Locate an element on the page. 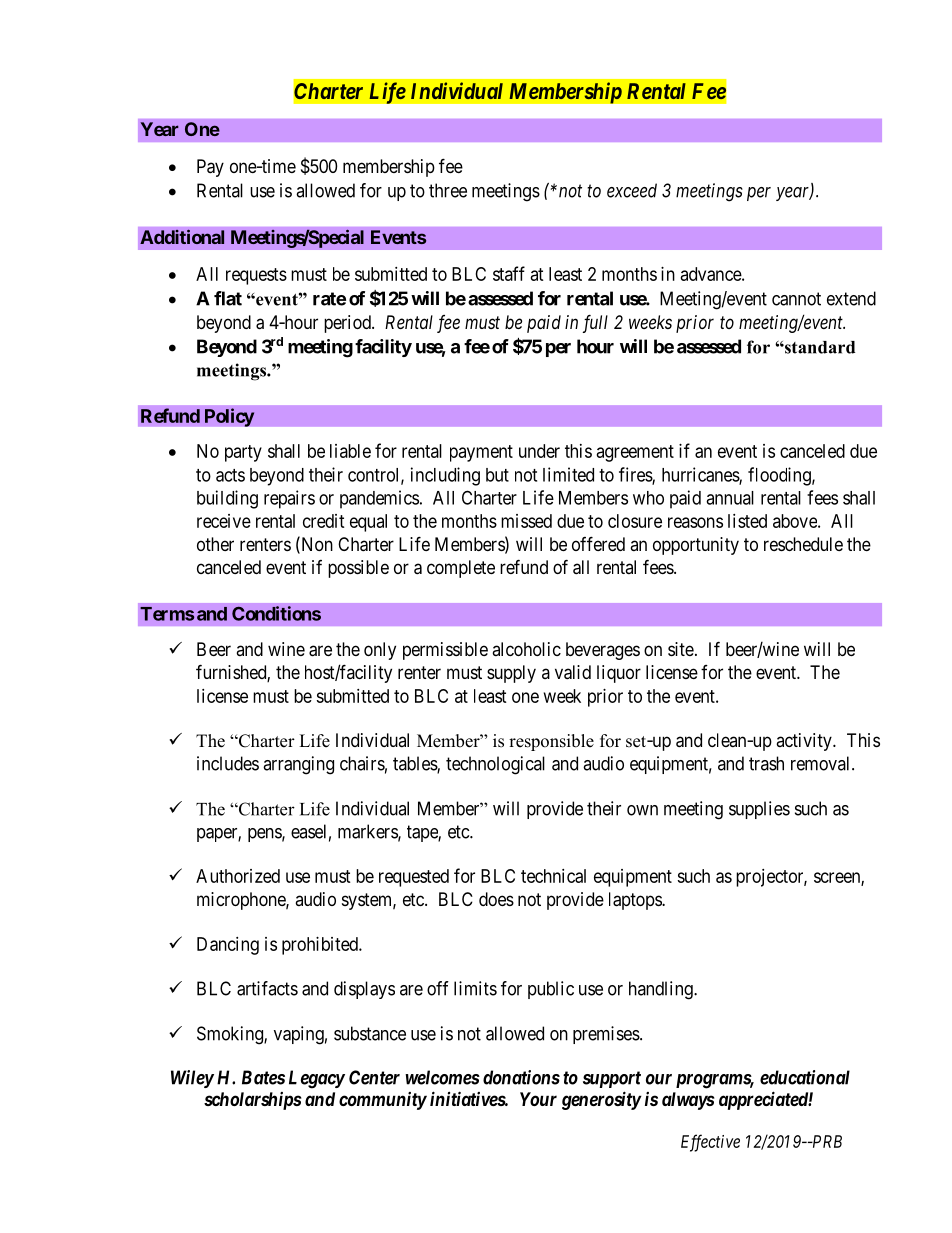 The image size is (952, 1233). supply is located at coordinates (511, 674).
